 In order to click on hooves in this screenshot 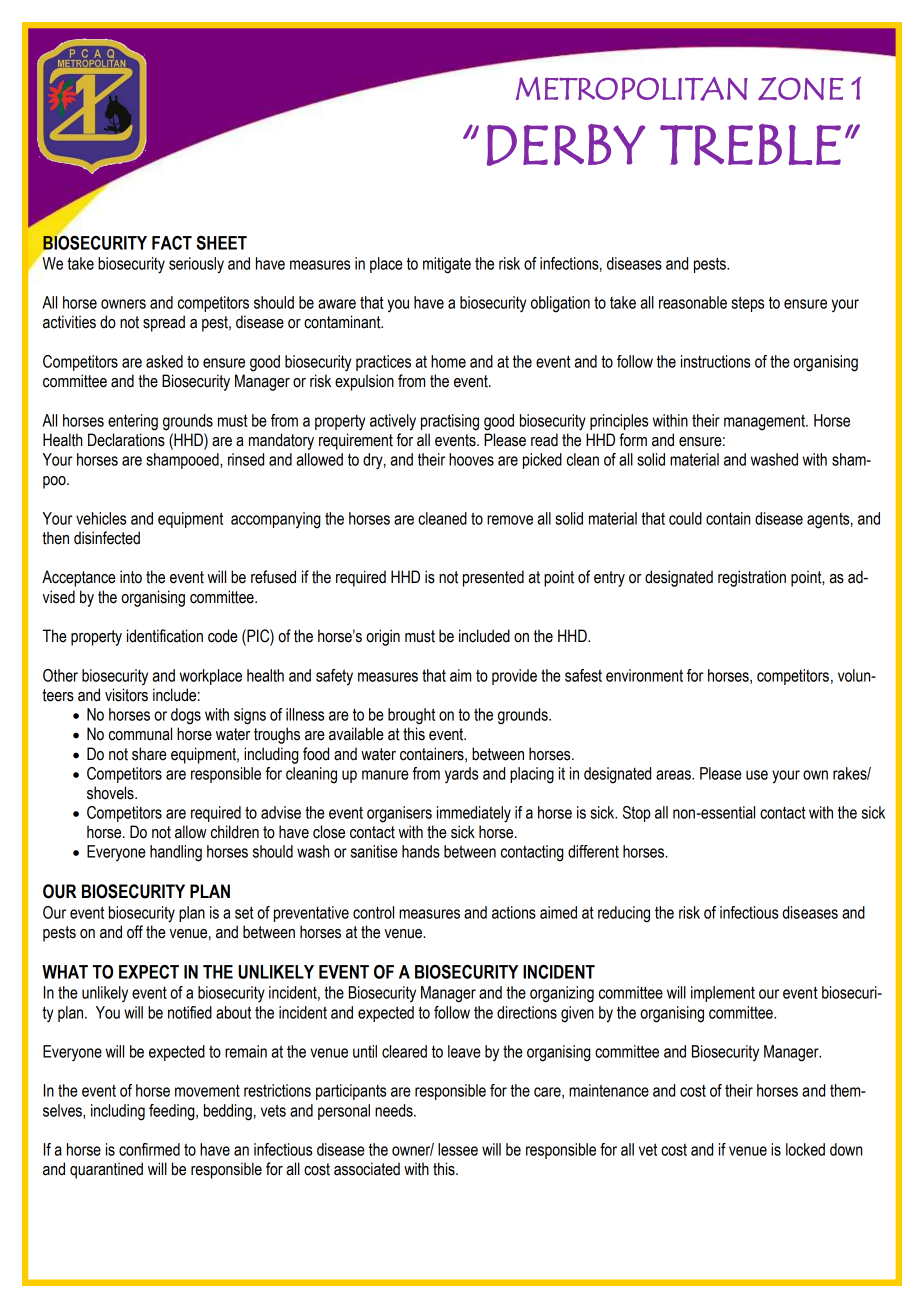, I will do `click(471, 459)`.
